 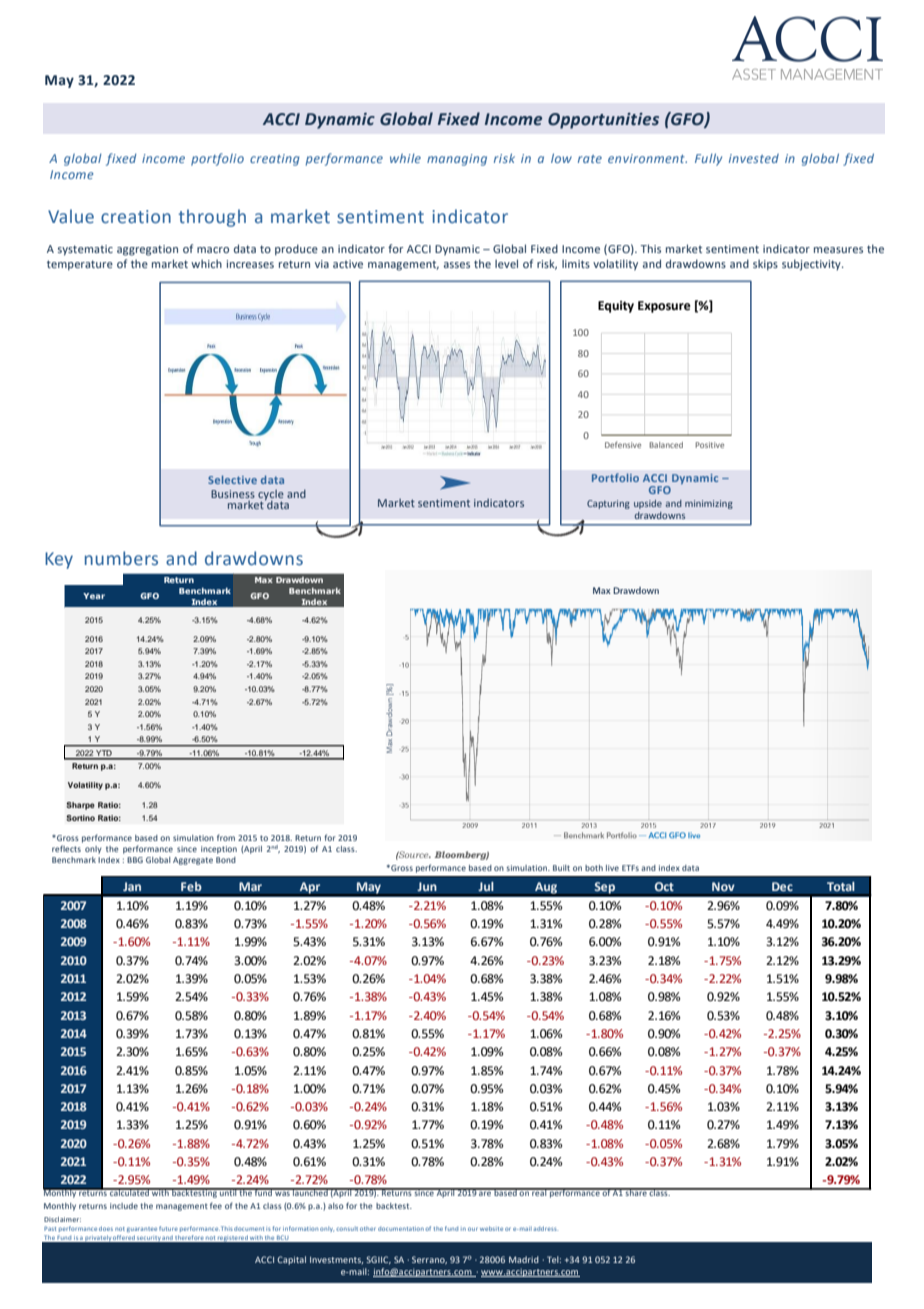 What do you see at coordinates (754, 158) in the screenshot?
I see `invested` at bounding box center [754, 158].
